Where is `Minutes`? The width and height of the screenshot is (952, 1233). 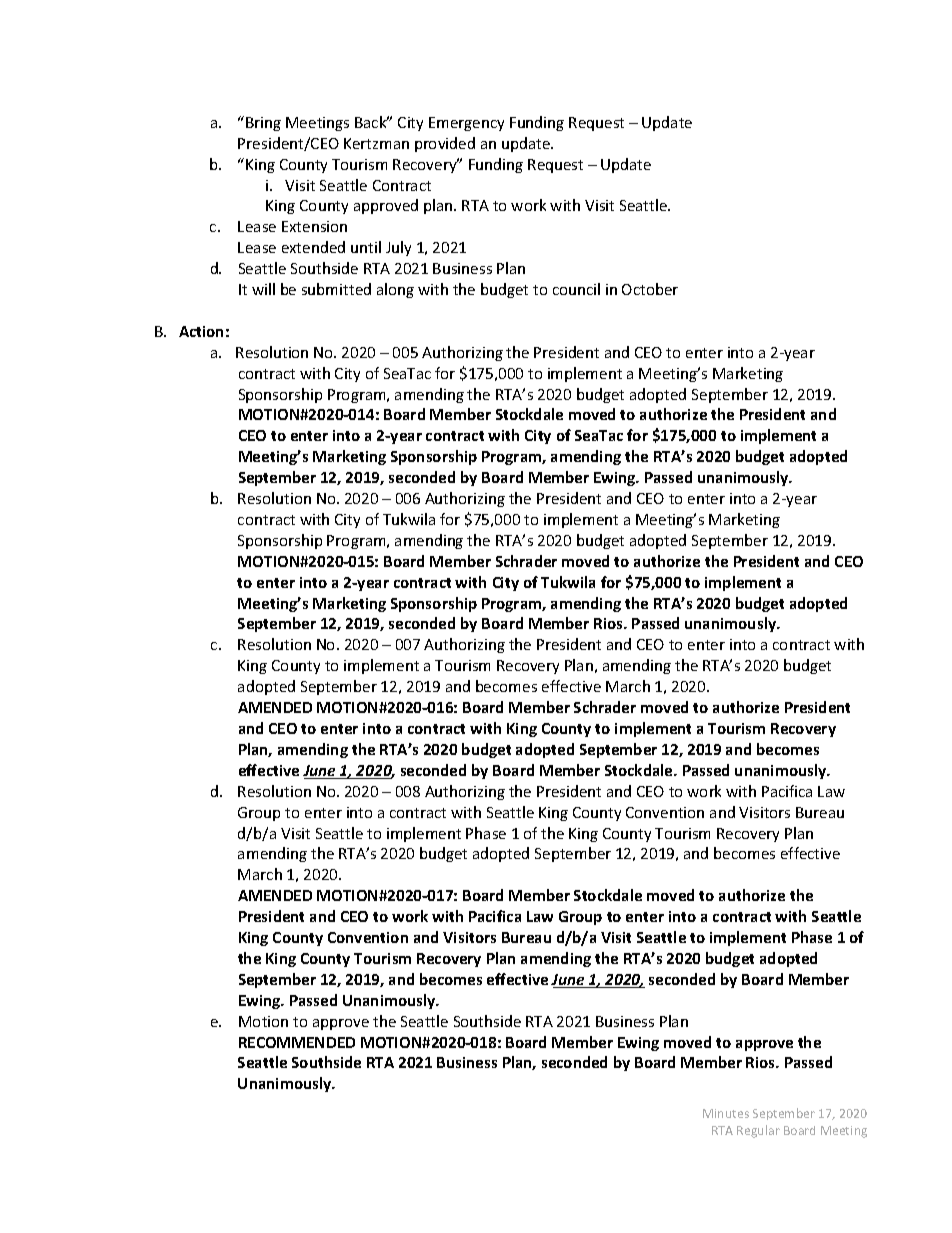 Minutes is located at coordinates (726, 1113).
